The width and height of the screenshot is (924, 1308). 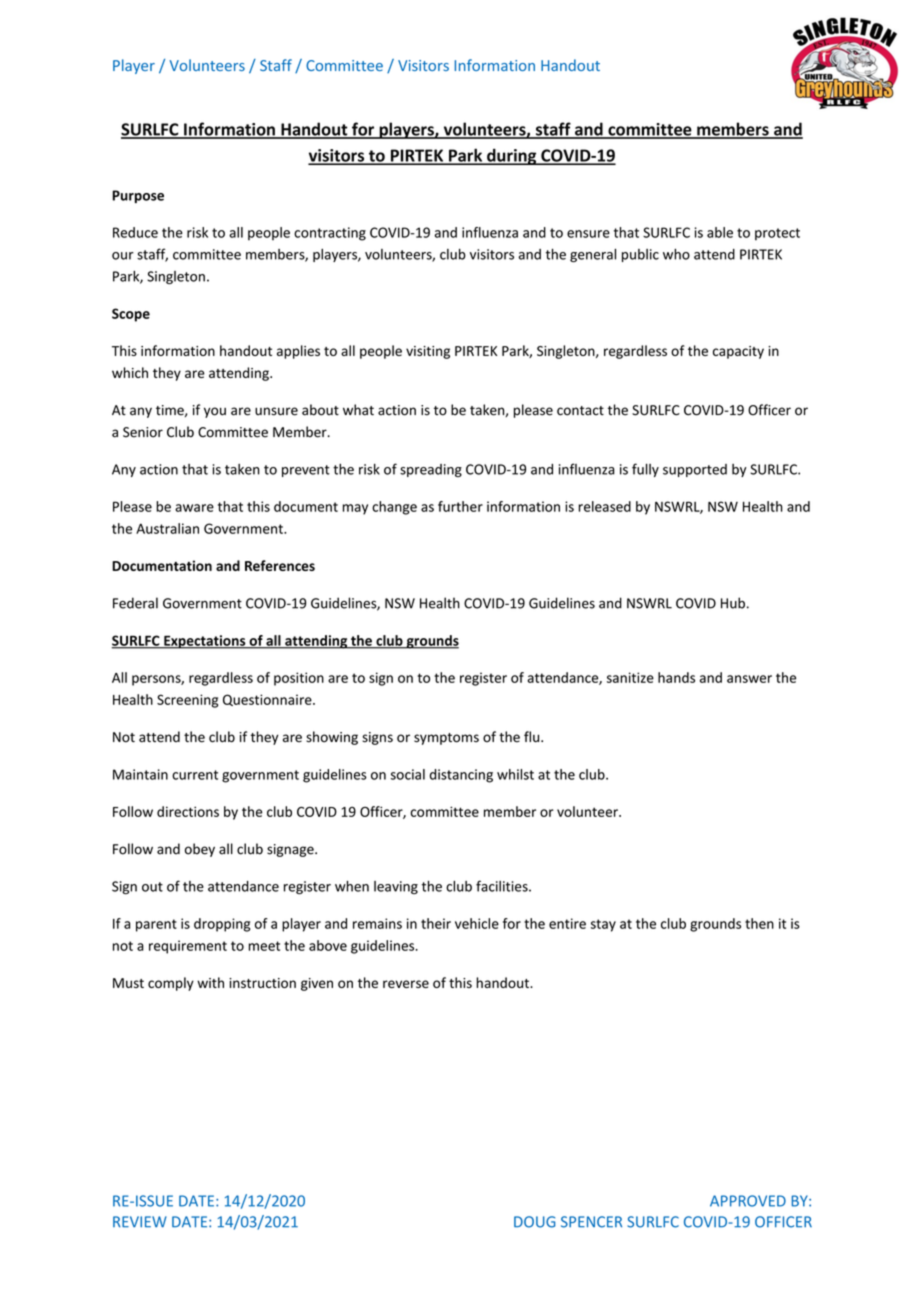 What do you see at coordinates (194, 508) in the screenshot?
I see `aware` at bounding box center [194, 508].
